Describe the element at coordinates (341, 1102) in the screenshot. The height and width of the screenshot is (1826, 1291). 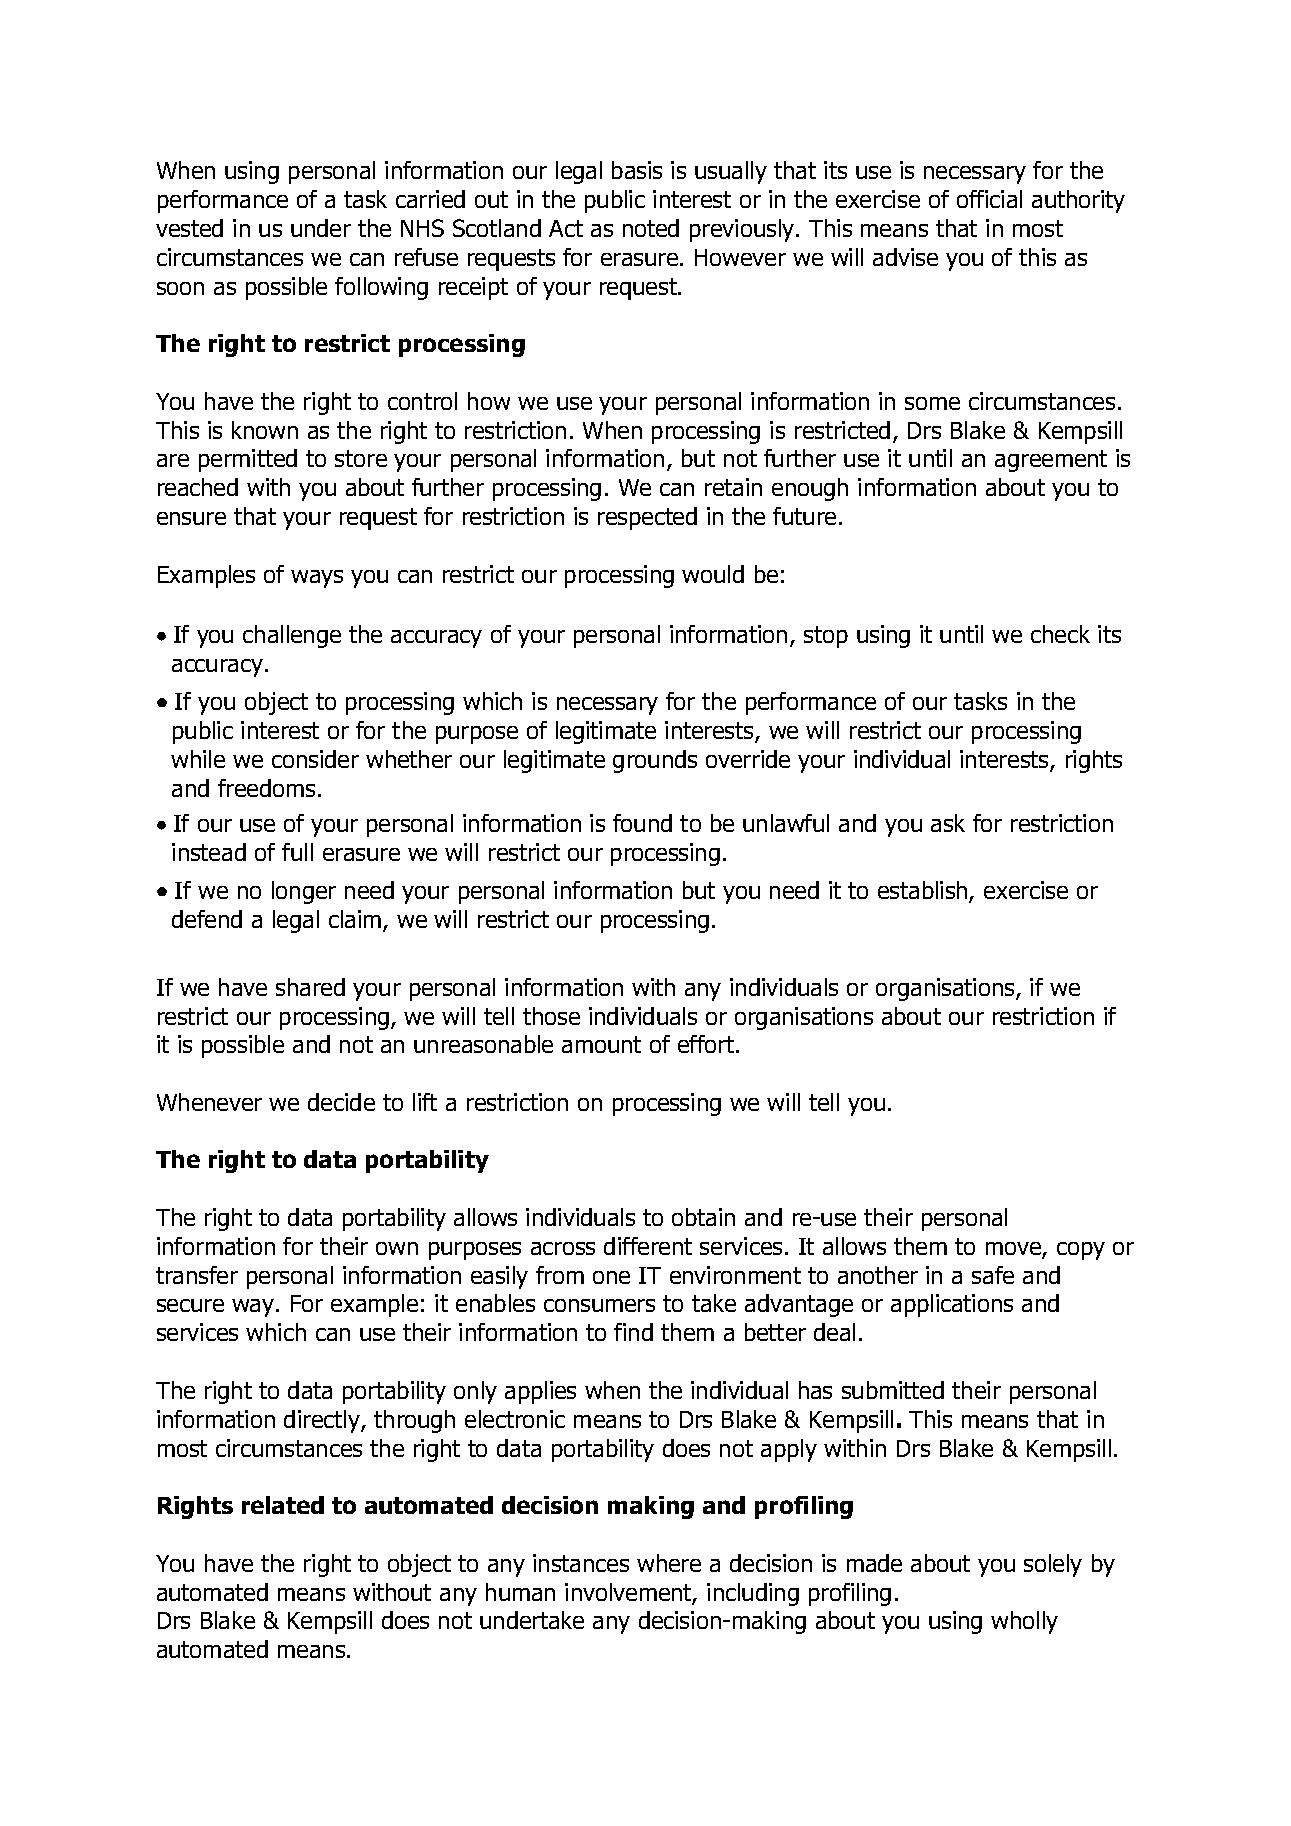
I see `decide` at that location.
